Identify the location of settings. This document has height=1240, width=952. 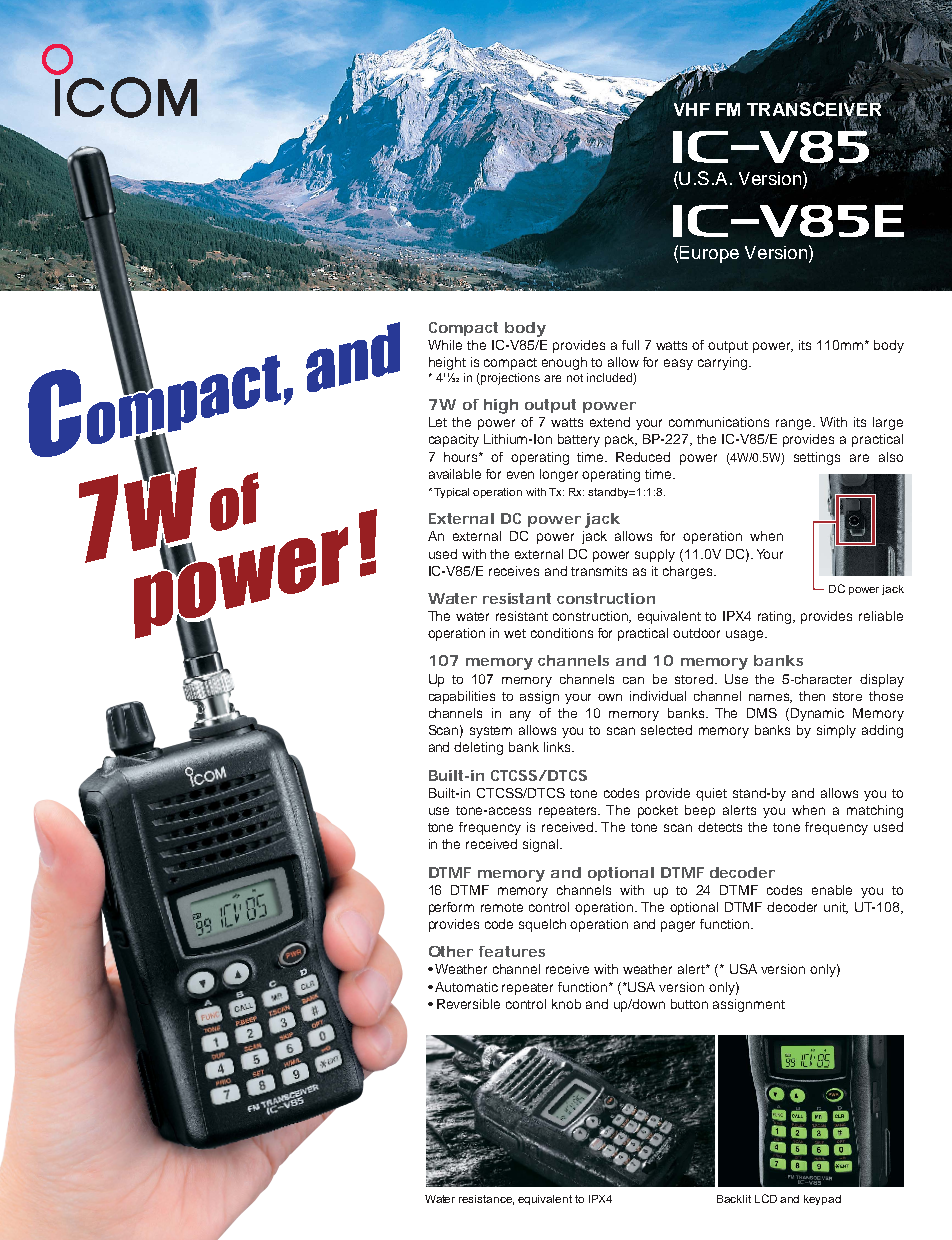
(817, 458).
